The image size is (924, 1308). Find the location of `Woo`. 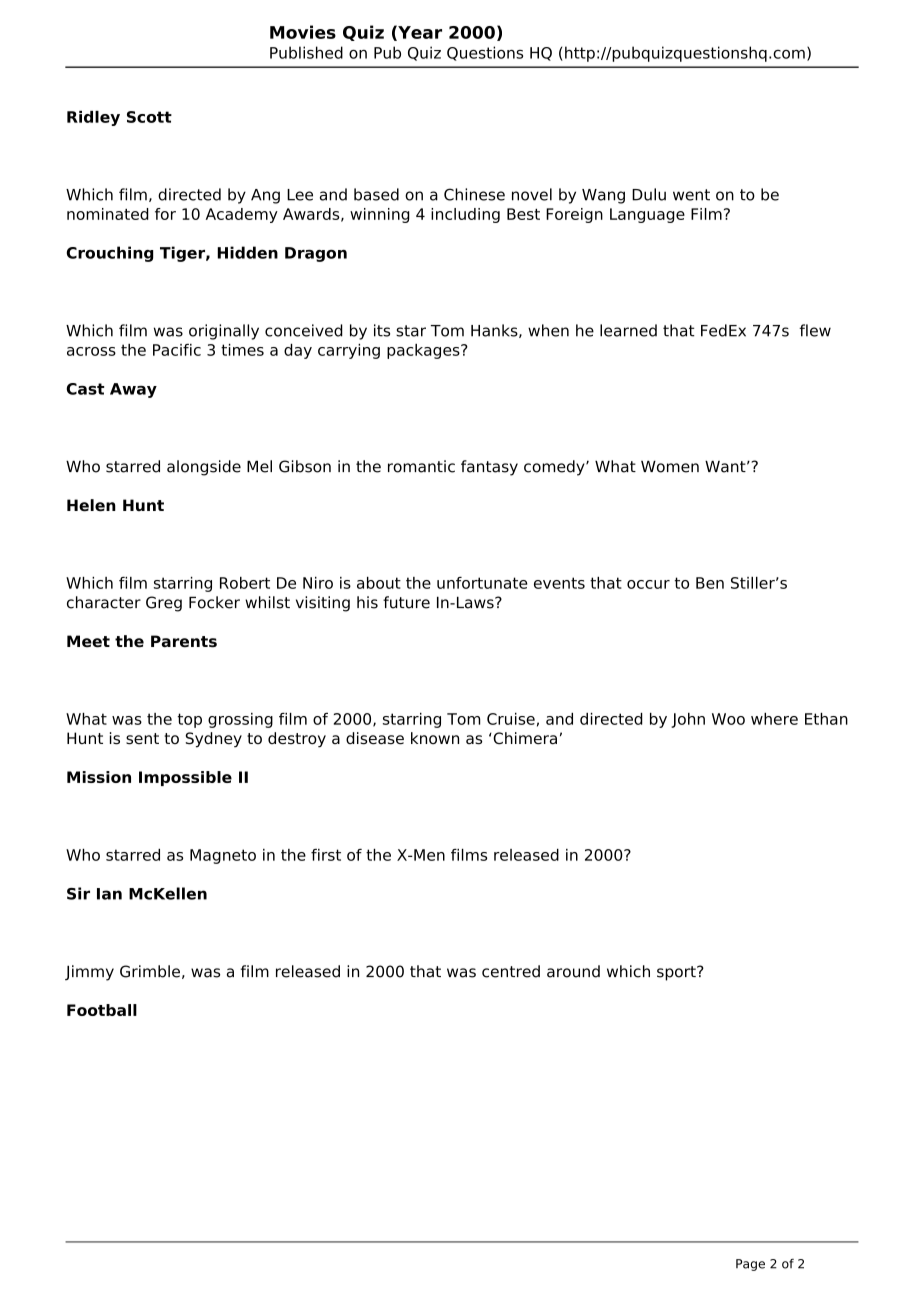

Woo is located at coordinates (728, 719).
